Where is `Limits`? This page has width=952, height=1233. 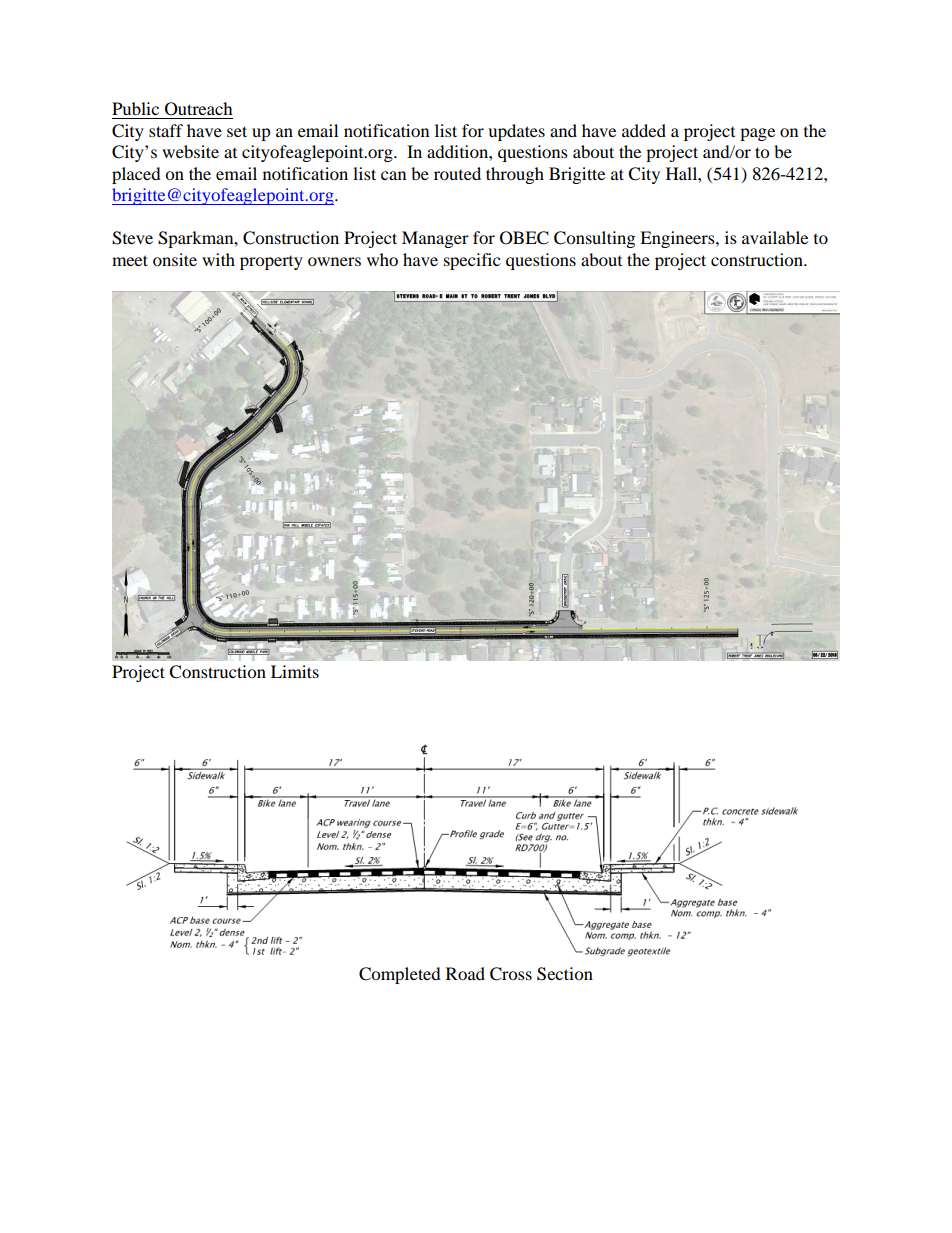
Limits is located at coordinates (295, 671).
